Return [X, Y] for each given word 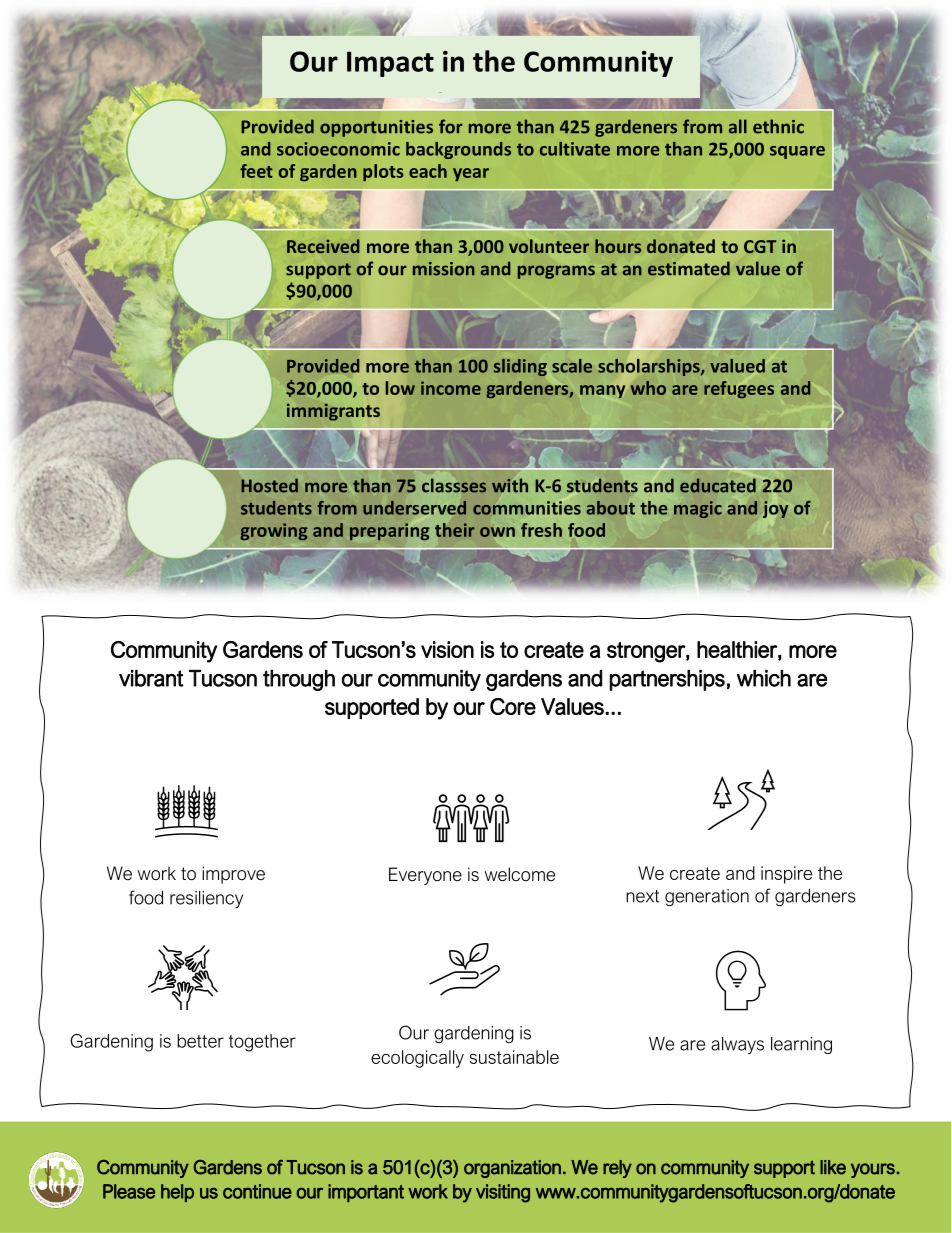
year [471, 175]
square [797, 152]
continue [257, 1191]
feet [256, 171]
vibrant [151, 678]
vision [447, 649]
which [764, 678]
